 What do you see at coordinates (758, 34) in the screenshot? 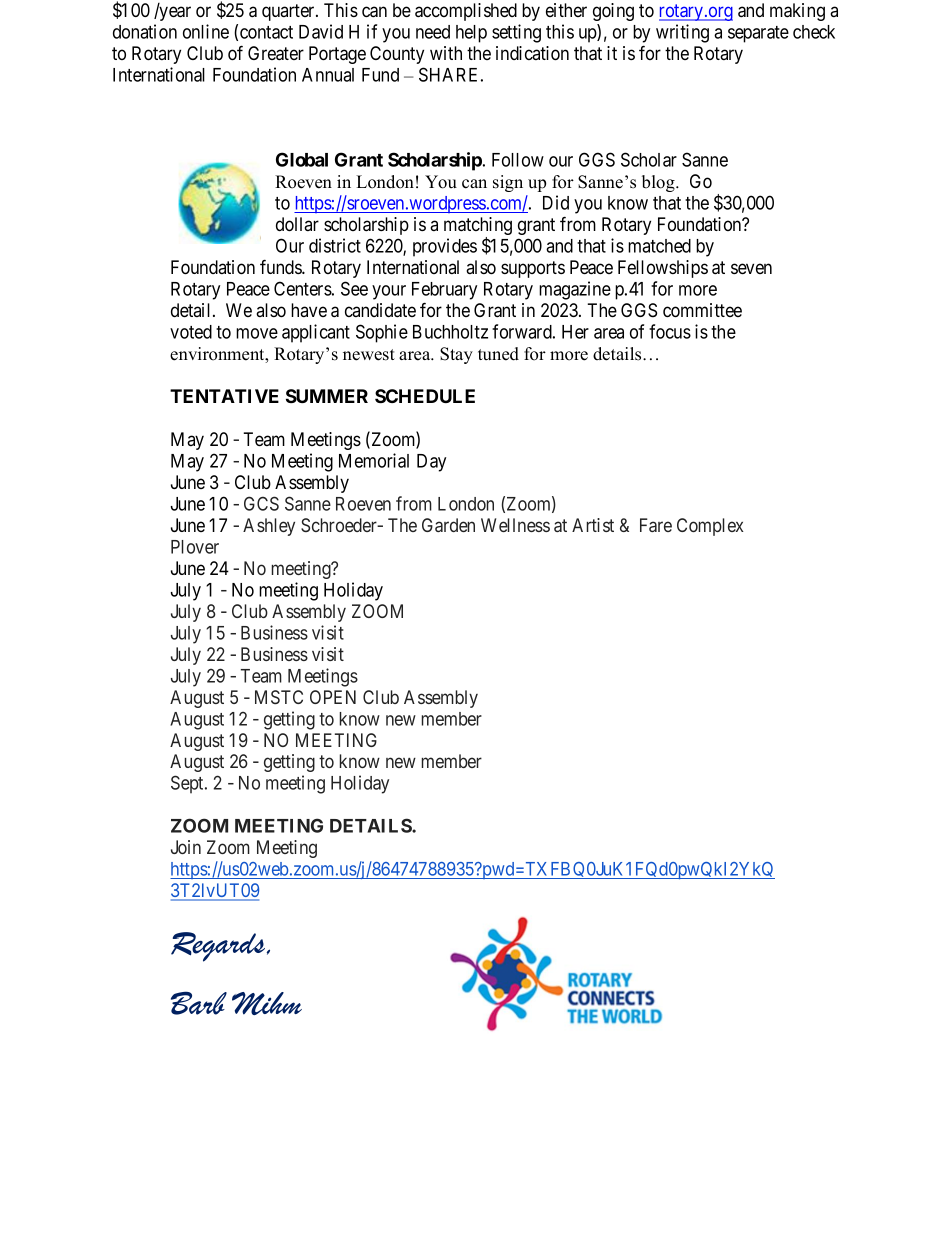
I see `separate` at bounding box center [758, 34].
